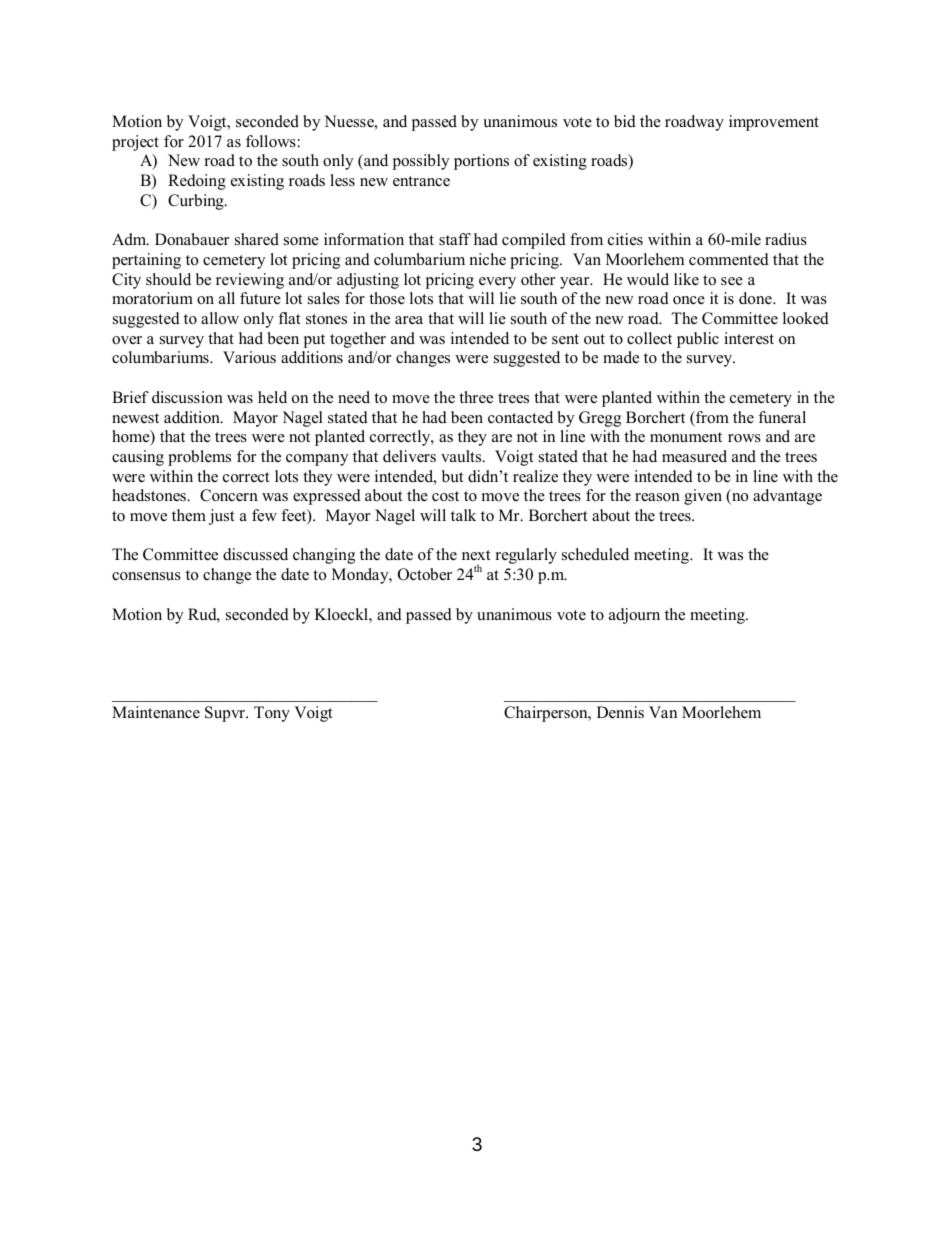  Describe the element at coordinates (455, 239) in the document. I see `staff` at that location.
